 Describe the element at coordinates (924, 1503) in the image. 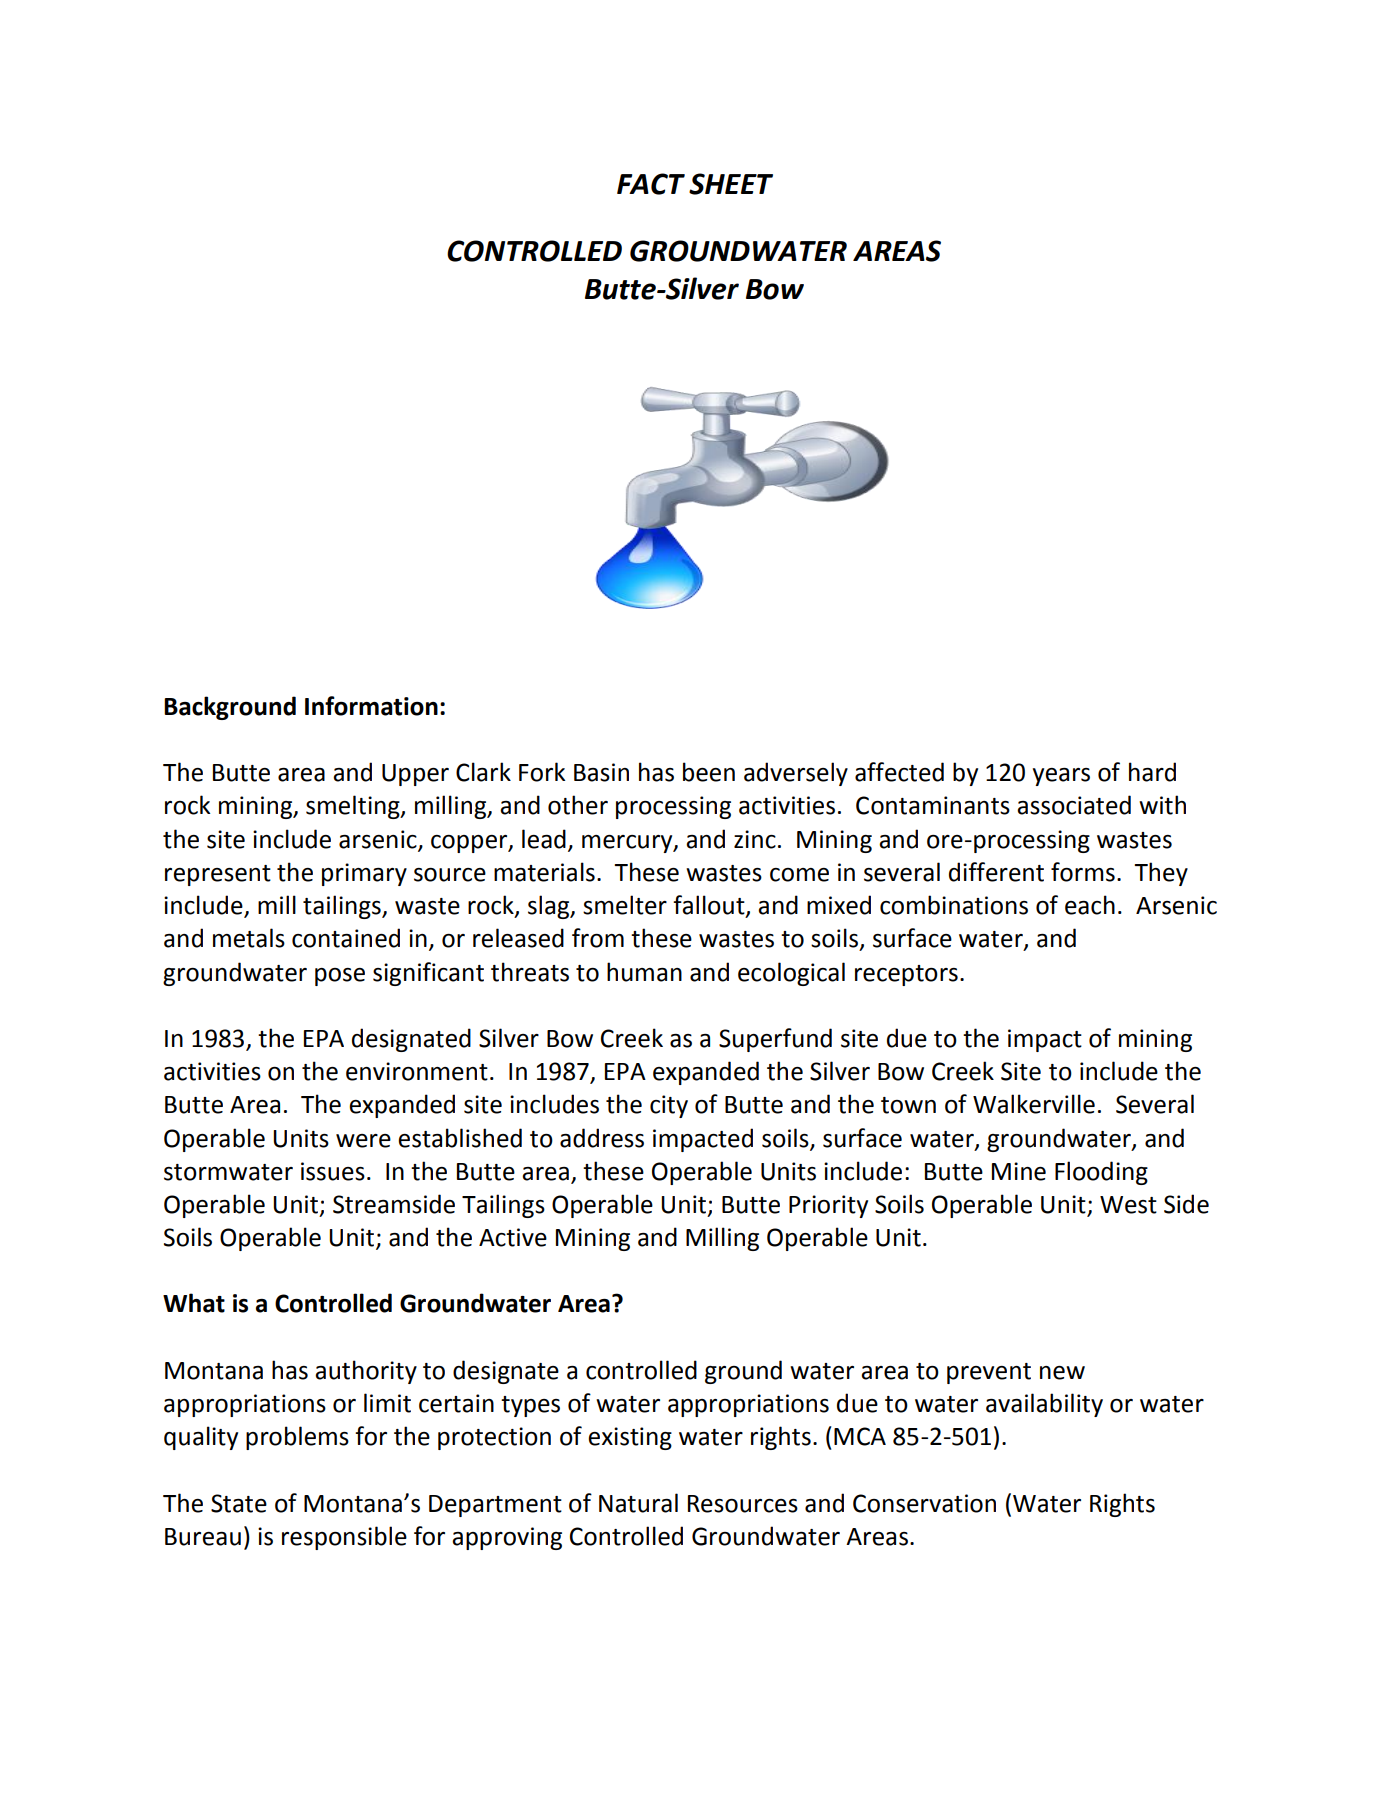

I see `Conservation` at that location.
